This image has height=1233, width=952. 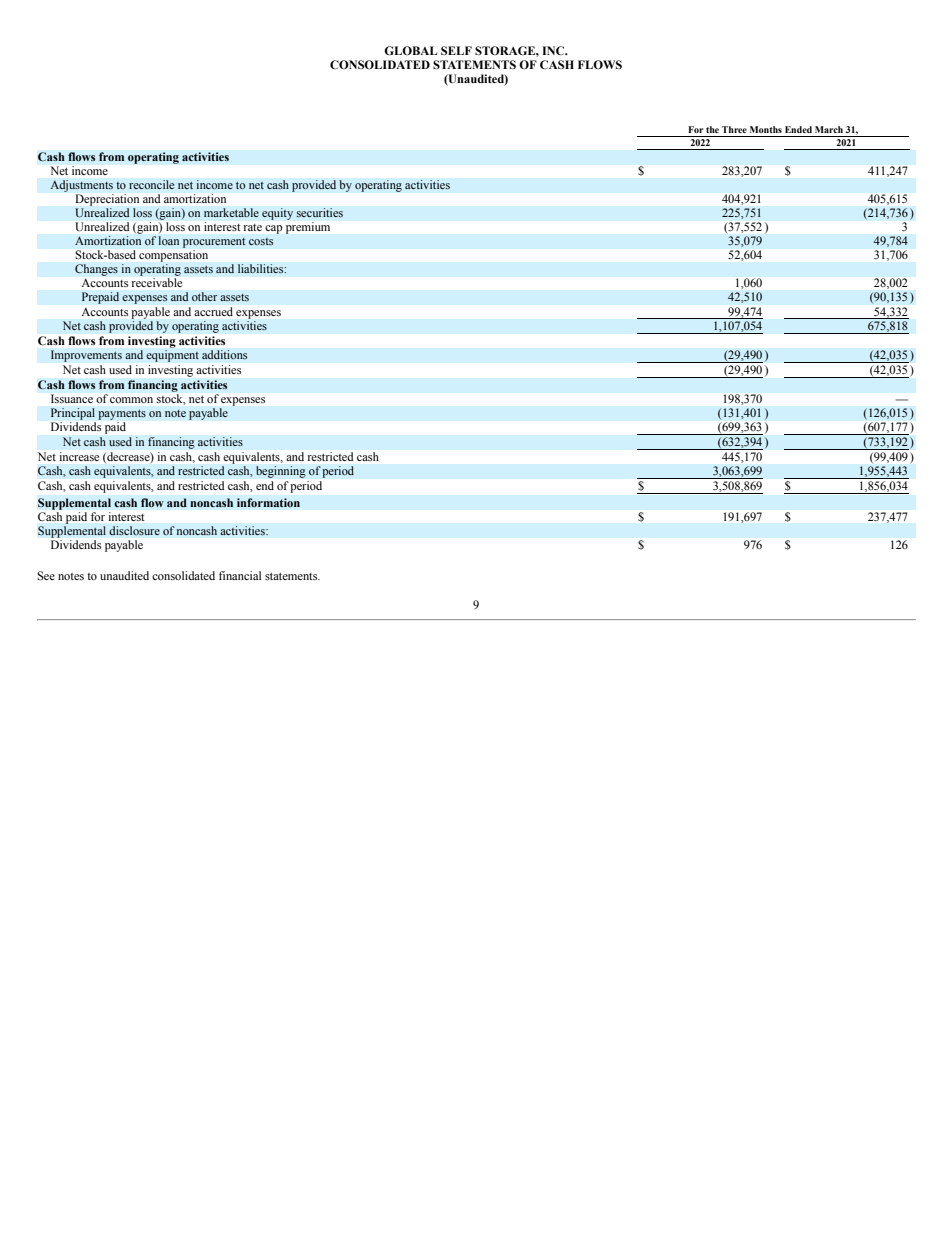 What do you see at coordinates (213, 311) in the image?
I see `accrued` at bounding box center [213, 311].
